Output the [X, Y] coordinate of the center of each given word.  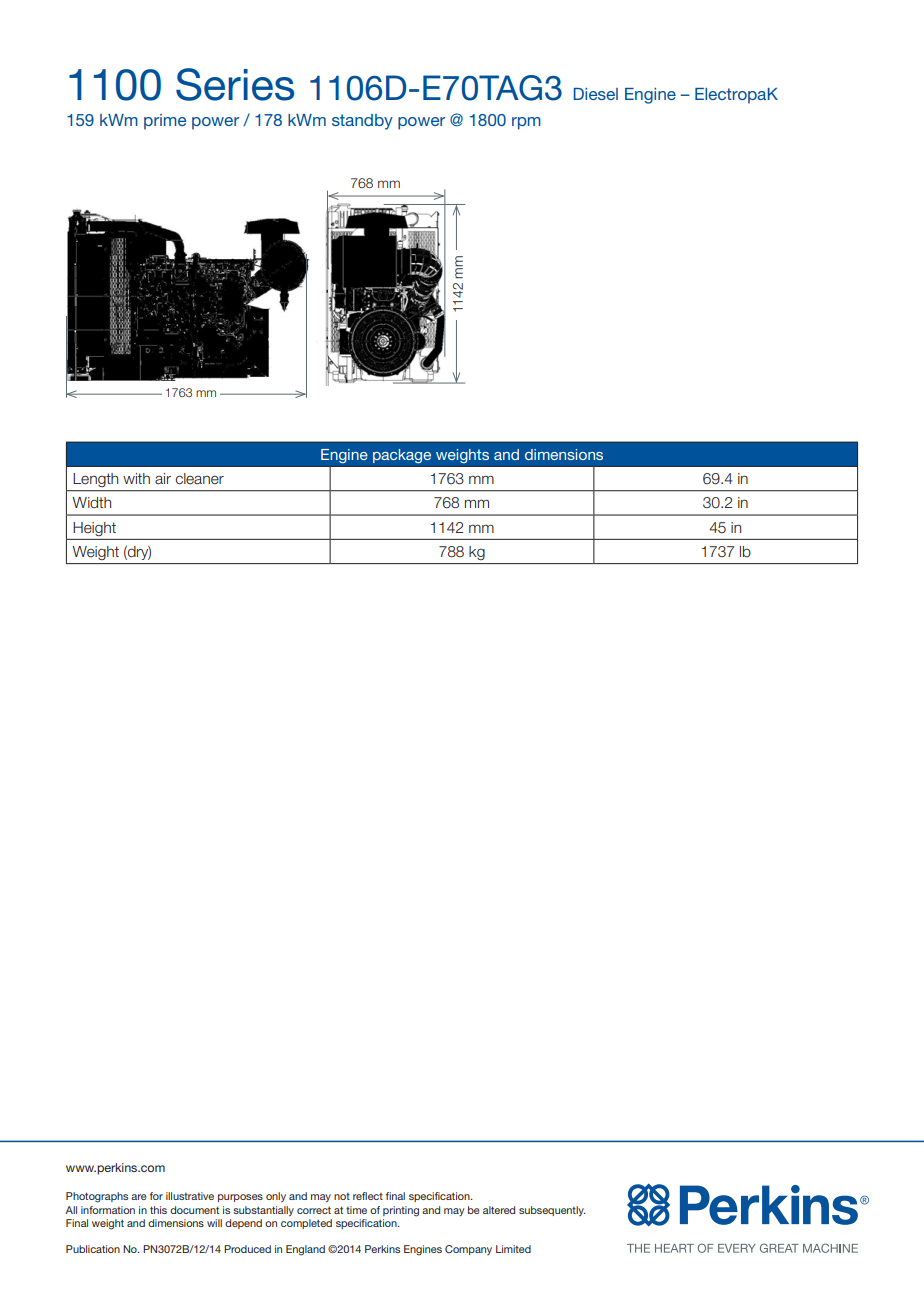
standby [362, 122]
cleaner [200, 479]
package [402, 456]
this [158, 1210]
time [356, 1210]
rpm [526, 123]
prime [165, 122]
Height [95, 529]
